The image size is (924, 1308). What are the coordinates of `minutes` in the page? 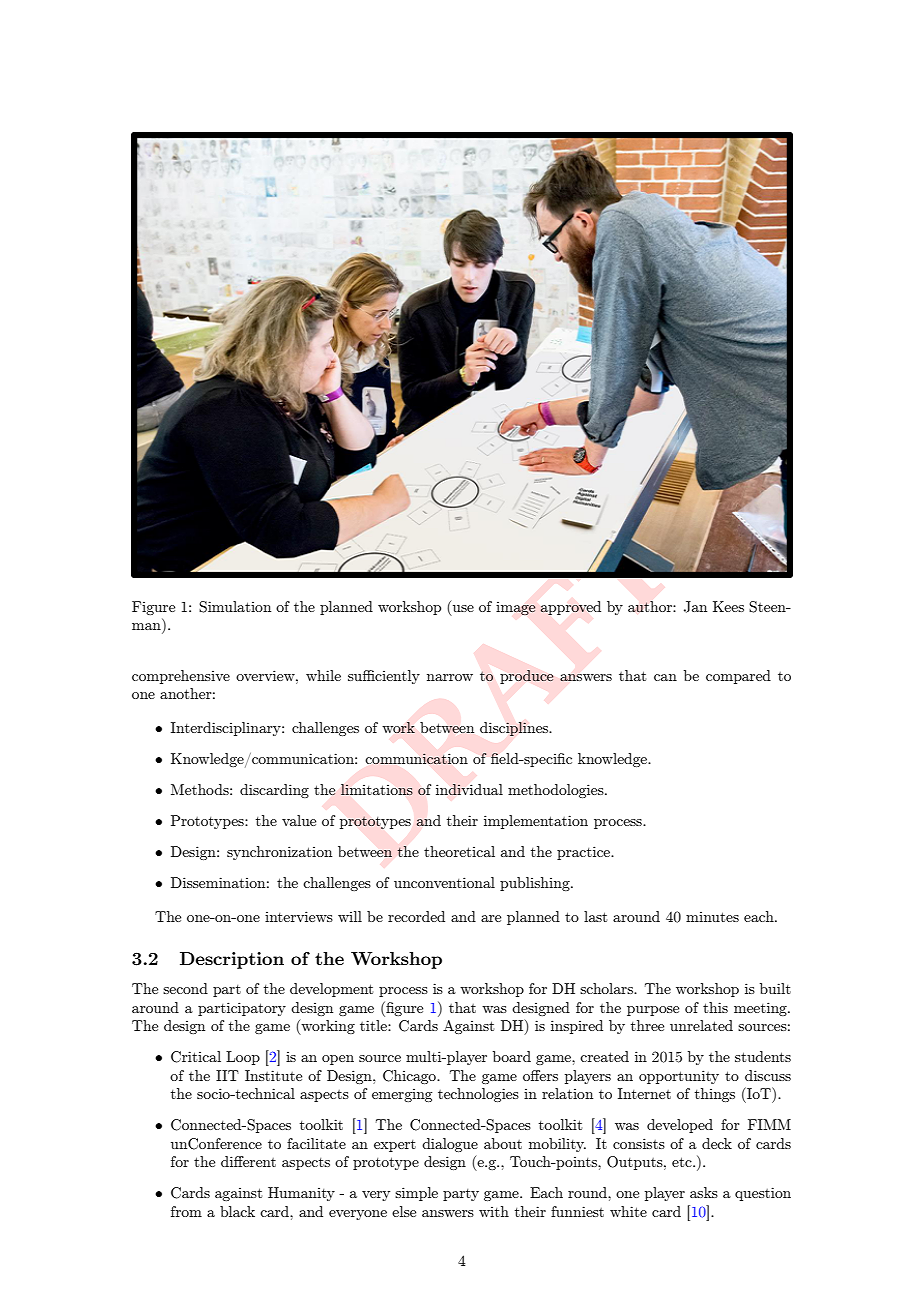 It's located at (712, 917).
